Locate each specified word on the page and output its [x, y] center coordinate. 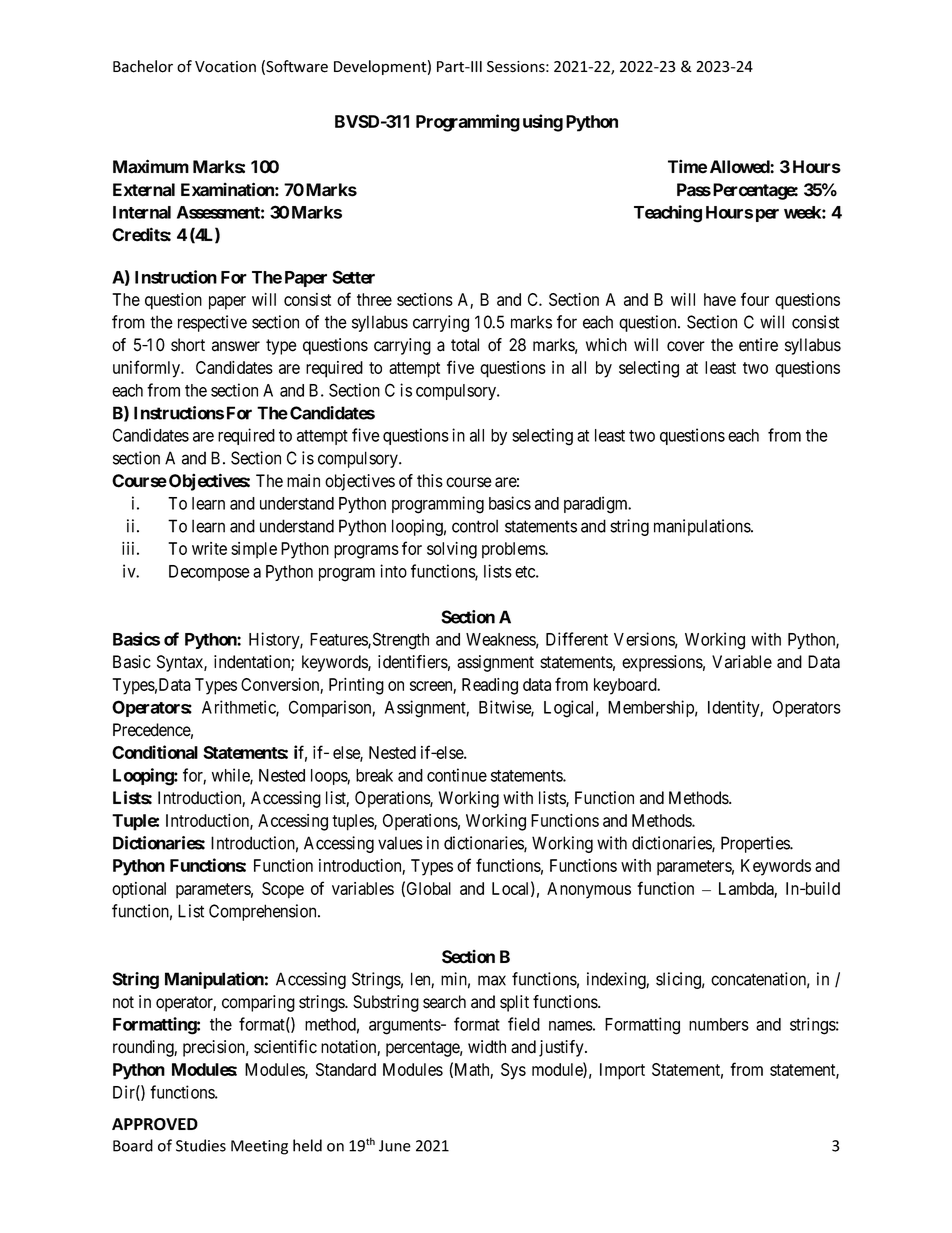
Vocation [225, 67]
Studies [201, 1145]
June [395, 1146]
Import [622, 1071]
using [543, 123]
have [720, 299]
